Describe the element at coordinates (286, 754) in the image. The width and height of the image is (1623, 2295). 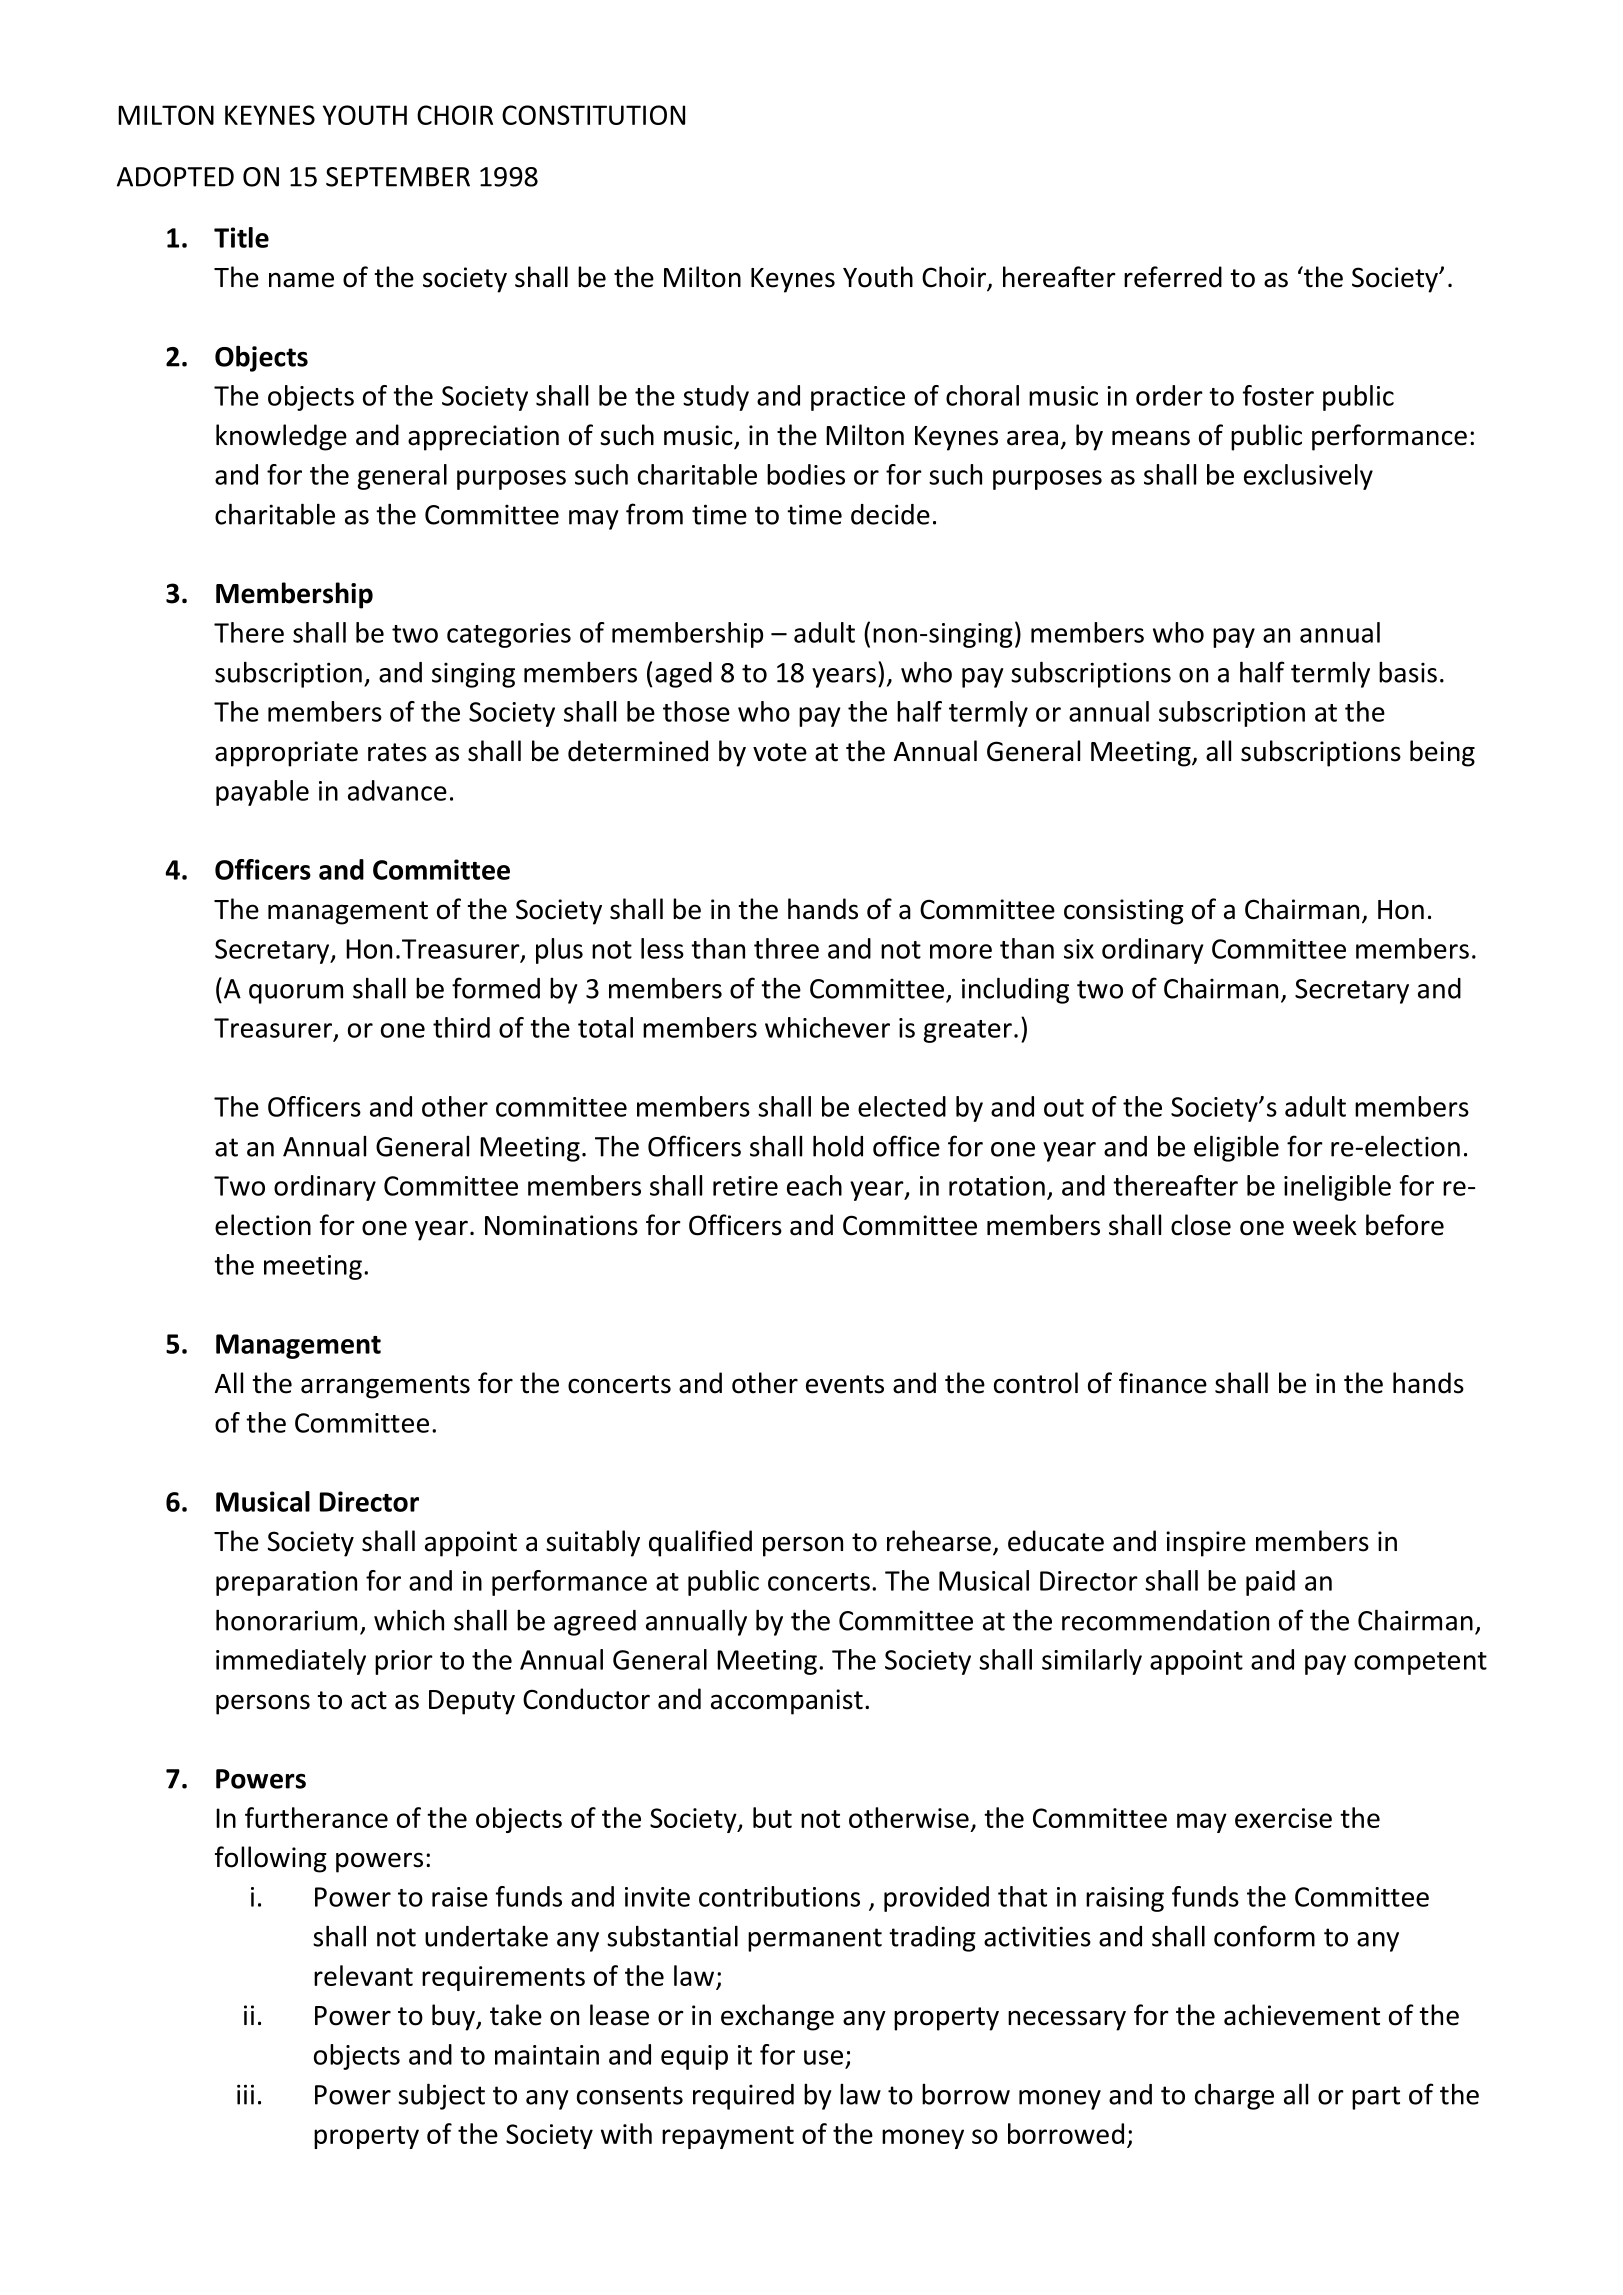
I see `appropriate` at that location.
